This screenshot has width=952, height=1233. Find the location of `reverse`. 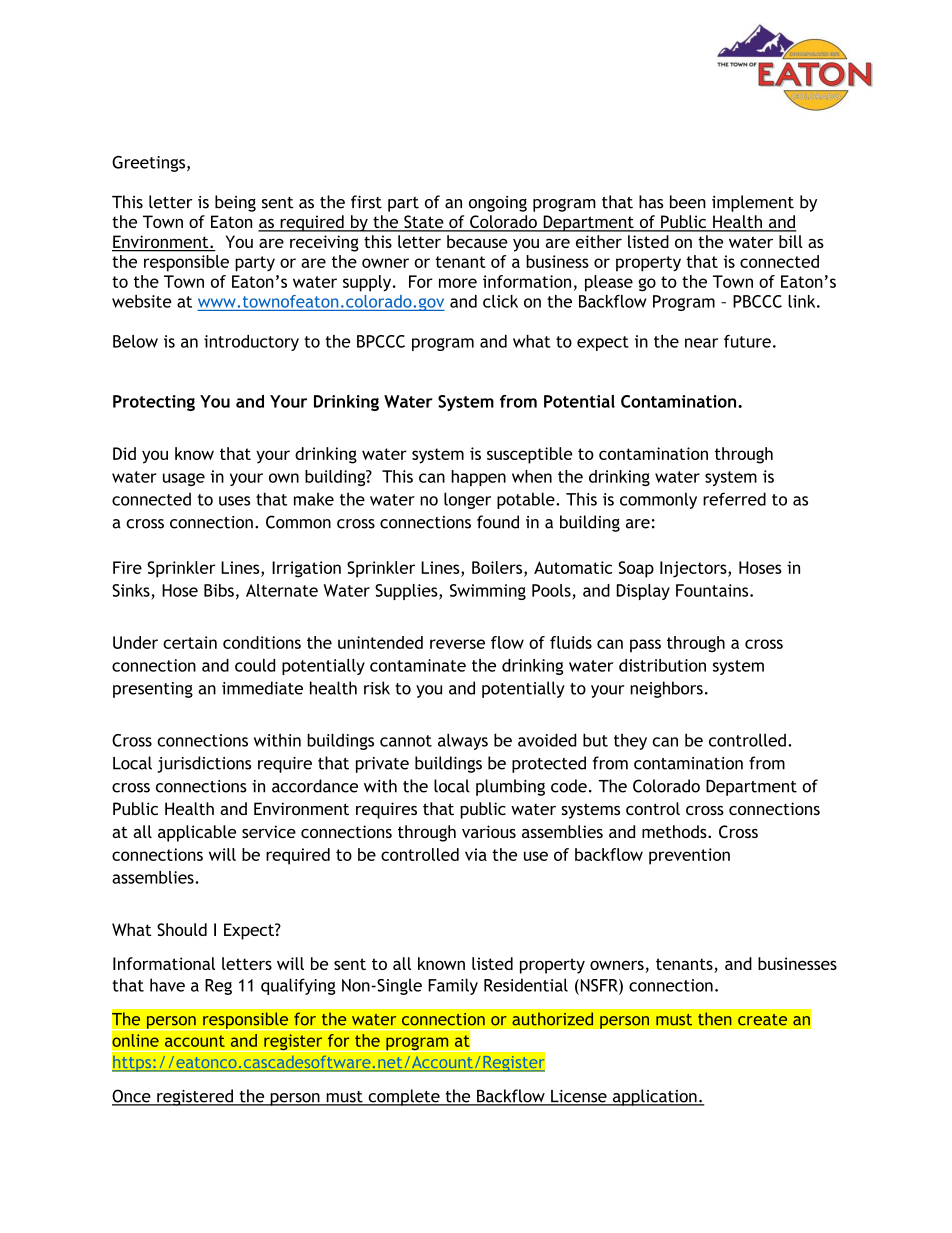

reverse is located at coordinates (457, 644).
